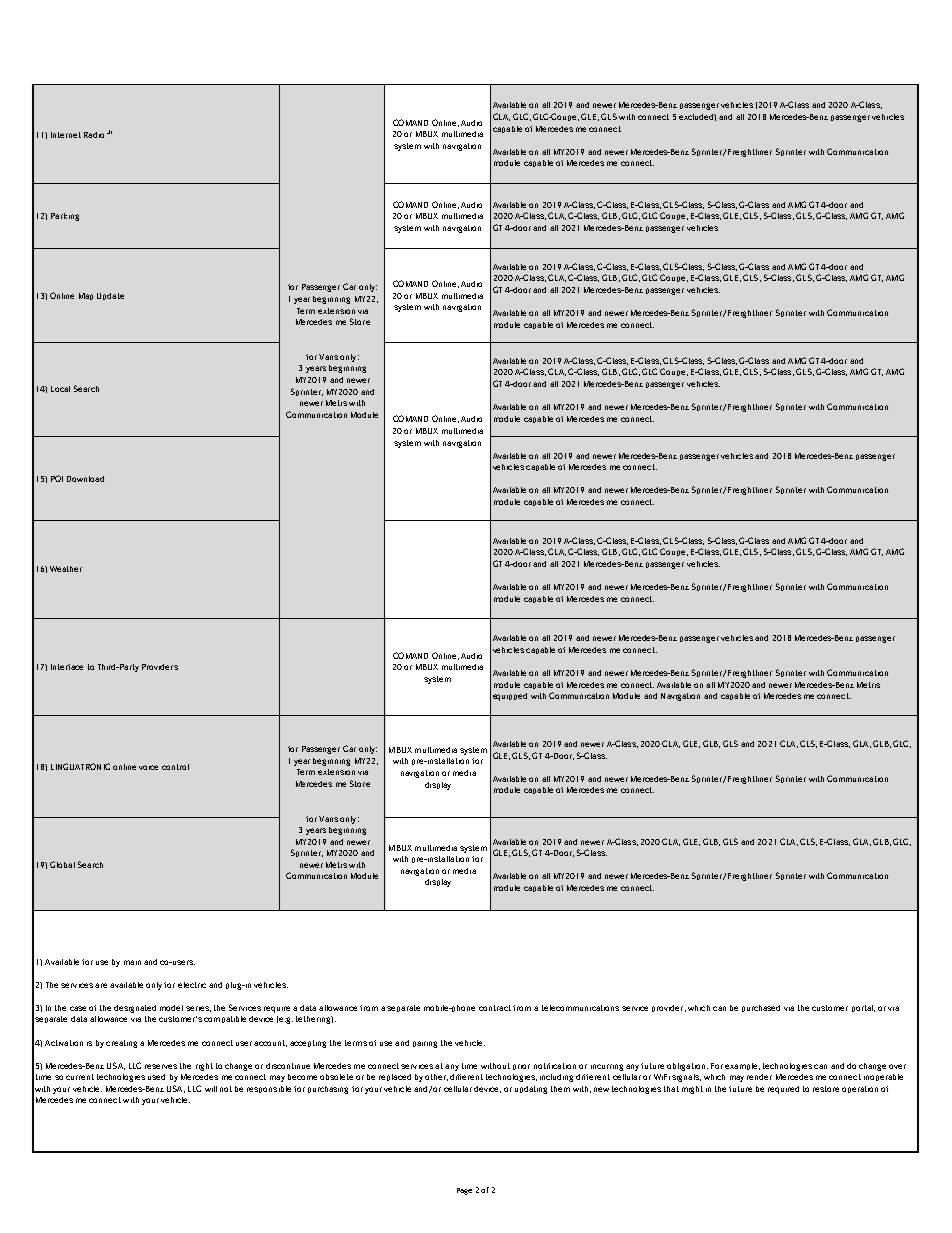  I want to click on purchased, so click(761, 1008).
